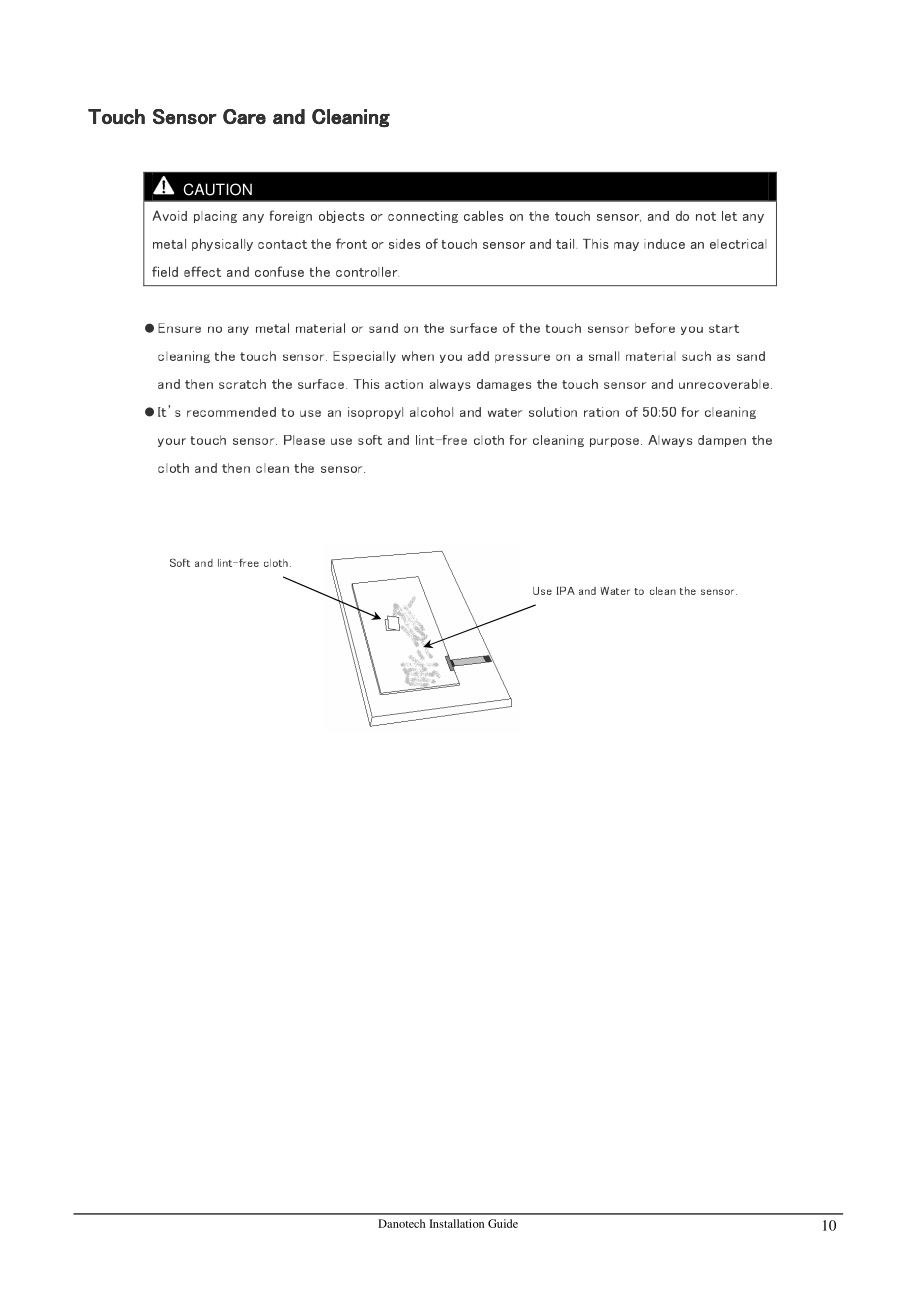 The width and height of the screenshot is (924, 1308). What do you see at coordinates (722, 441) in the screenshot?
I see `dampen` at bounding box center [722, 441].
